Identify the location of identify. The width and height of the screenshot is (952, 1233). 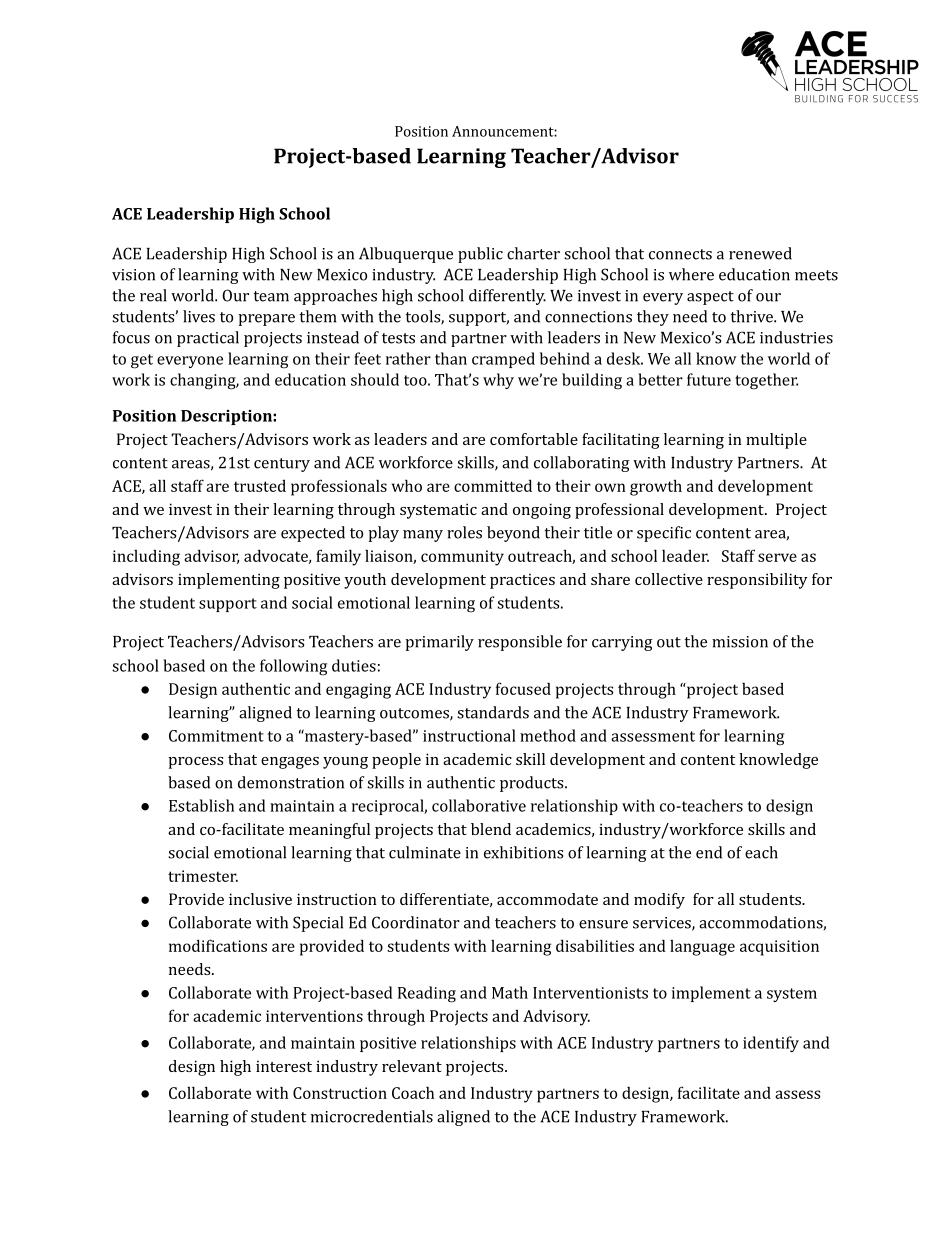
(771, 1044).
